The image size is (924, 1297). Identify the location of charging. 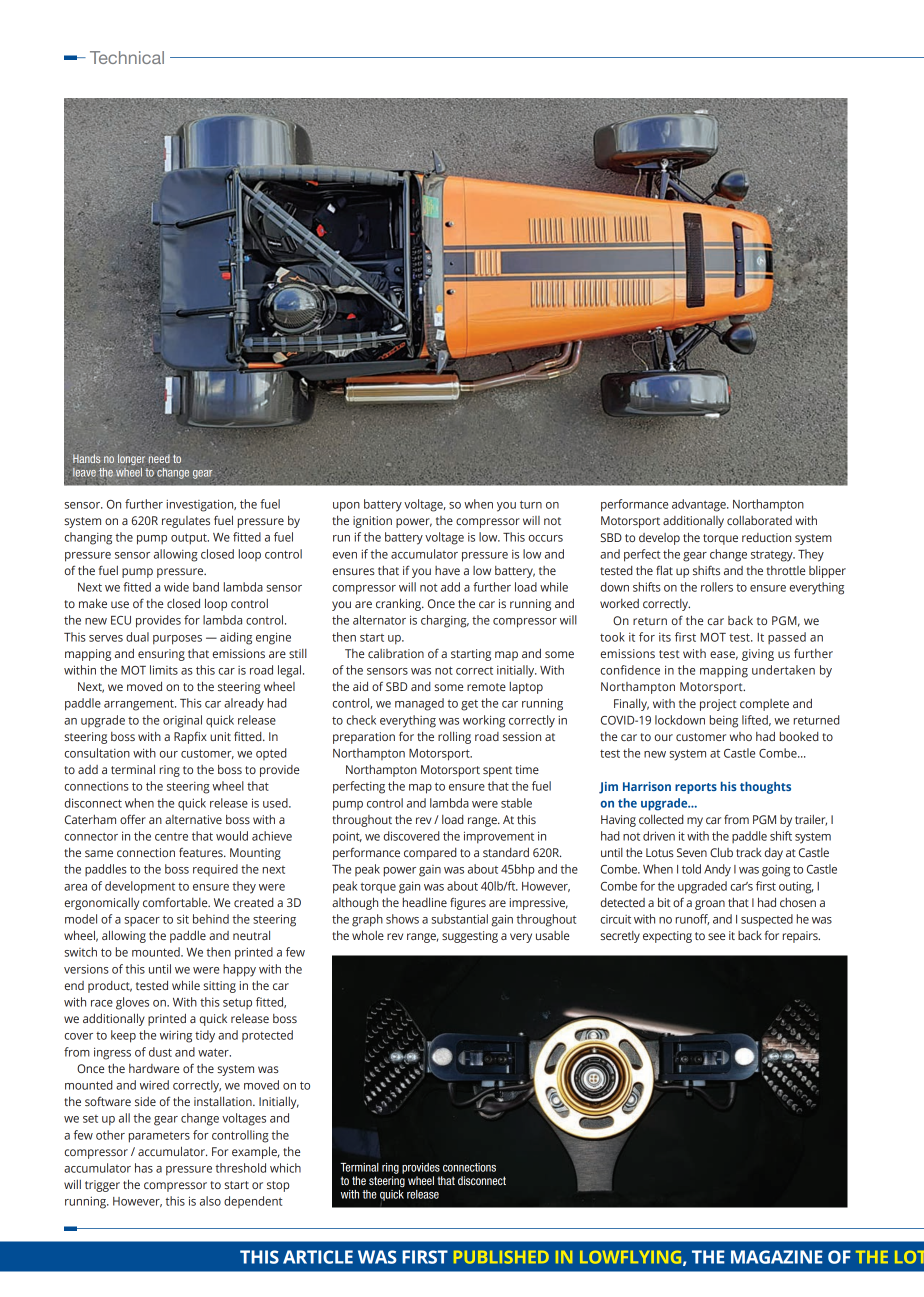
(445, 621).
